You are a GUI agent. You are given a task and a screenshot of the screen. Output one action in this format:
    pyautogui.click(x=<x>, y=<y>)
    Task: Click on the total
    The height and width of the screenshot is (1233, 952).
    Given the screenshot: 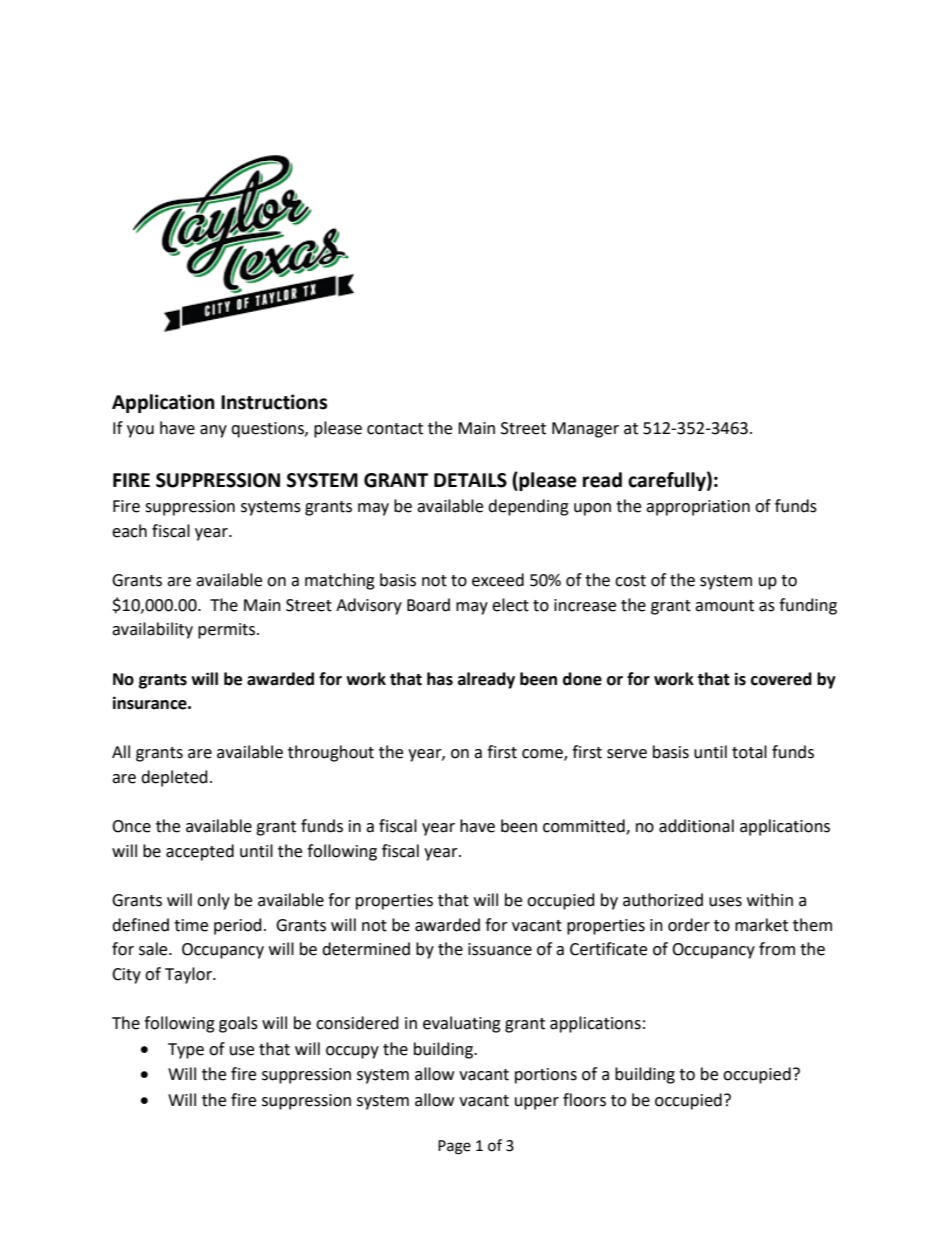 What is the action you would take?
    pyautogui.click(x=749, y=752)
